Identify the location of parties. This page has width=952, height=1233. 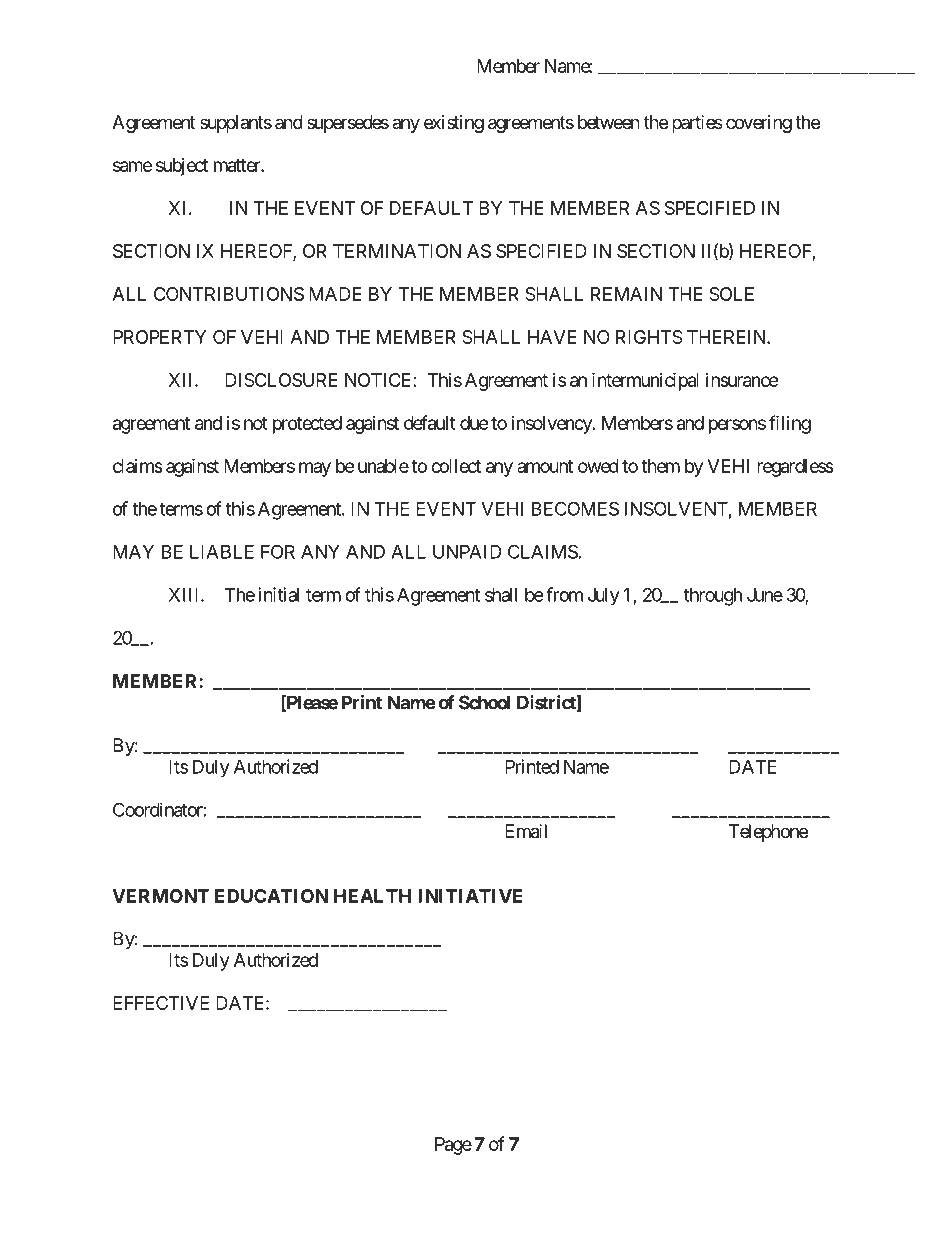
(697, 124).
